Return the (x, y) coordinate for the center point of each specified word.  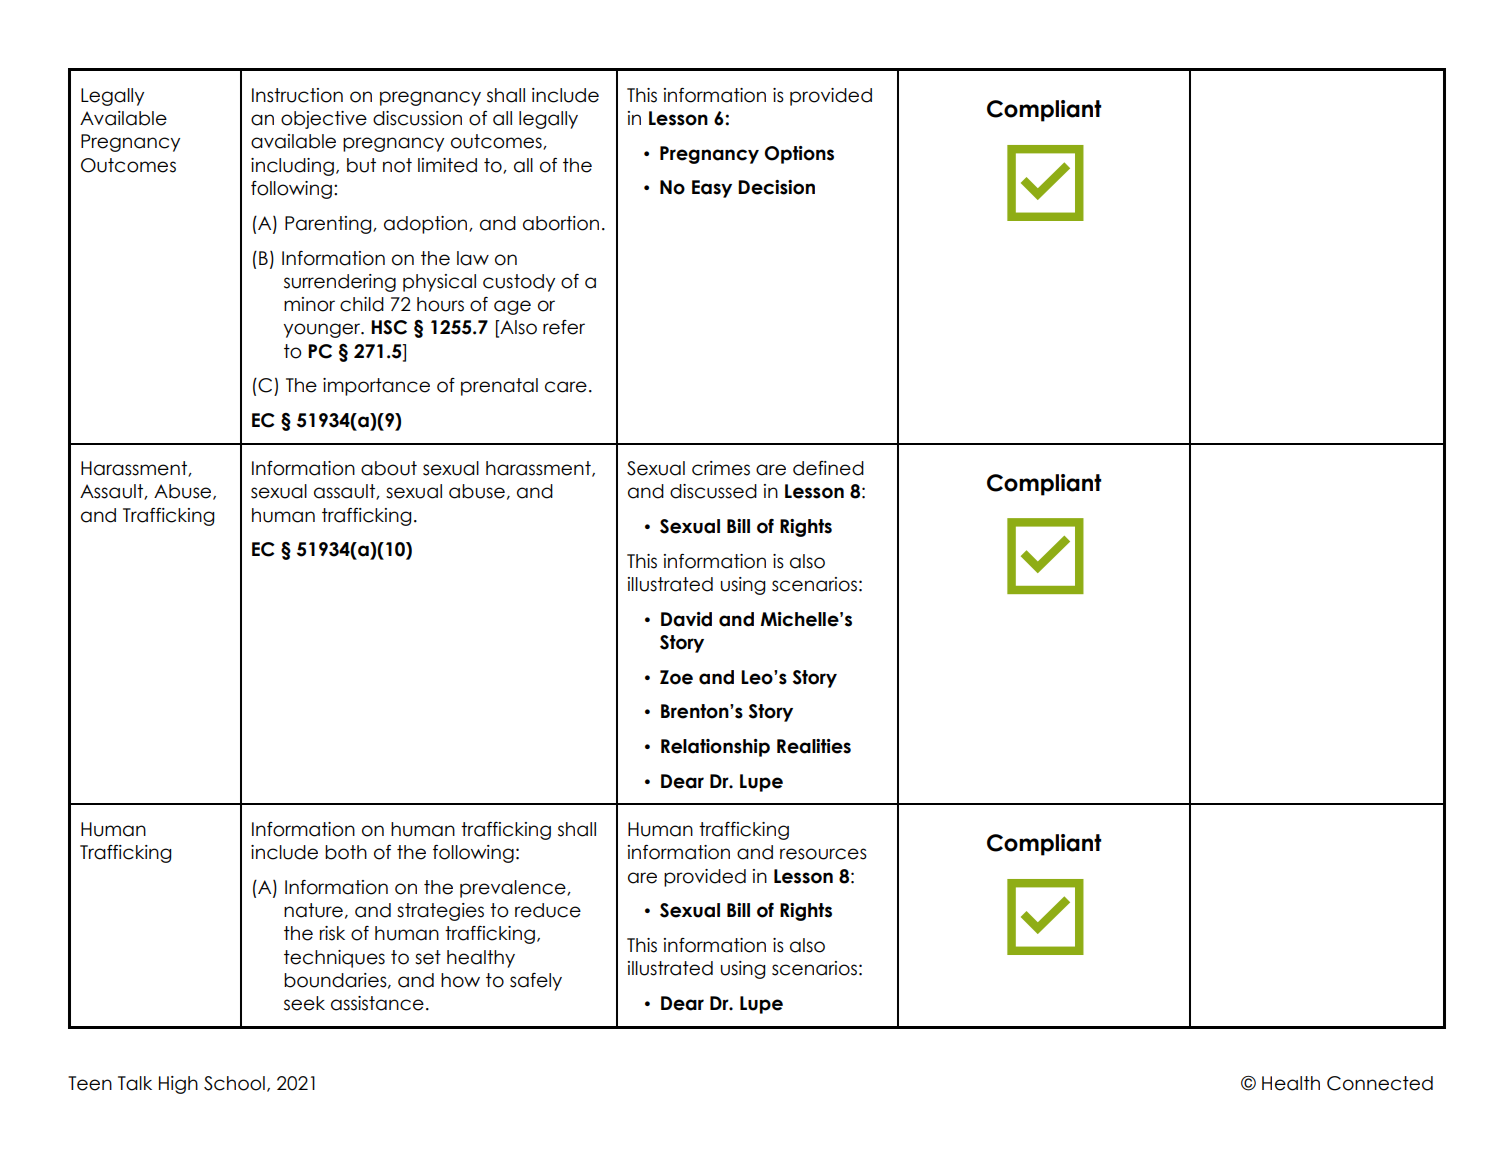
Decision (776, 187)
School (234, 1083)
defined (828, 468)
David (686, 619)
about (389, 468)
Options (799, 155)
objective (324, 120)
